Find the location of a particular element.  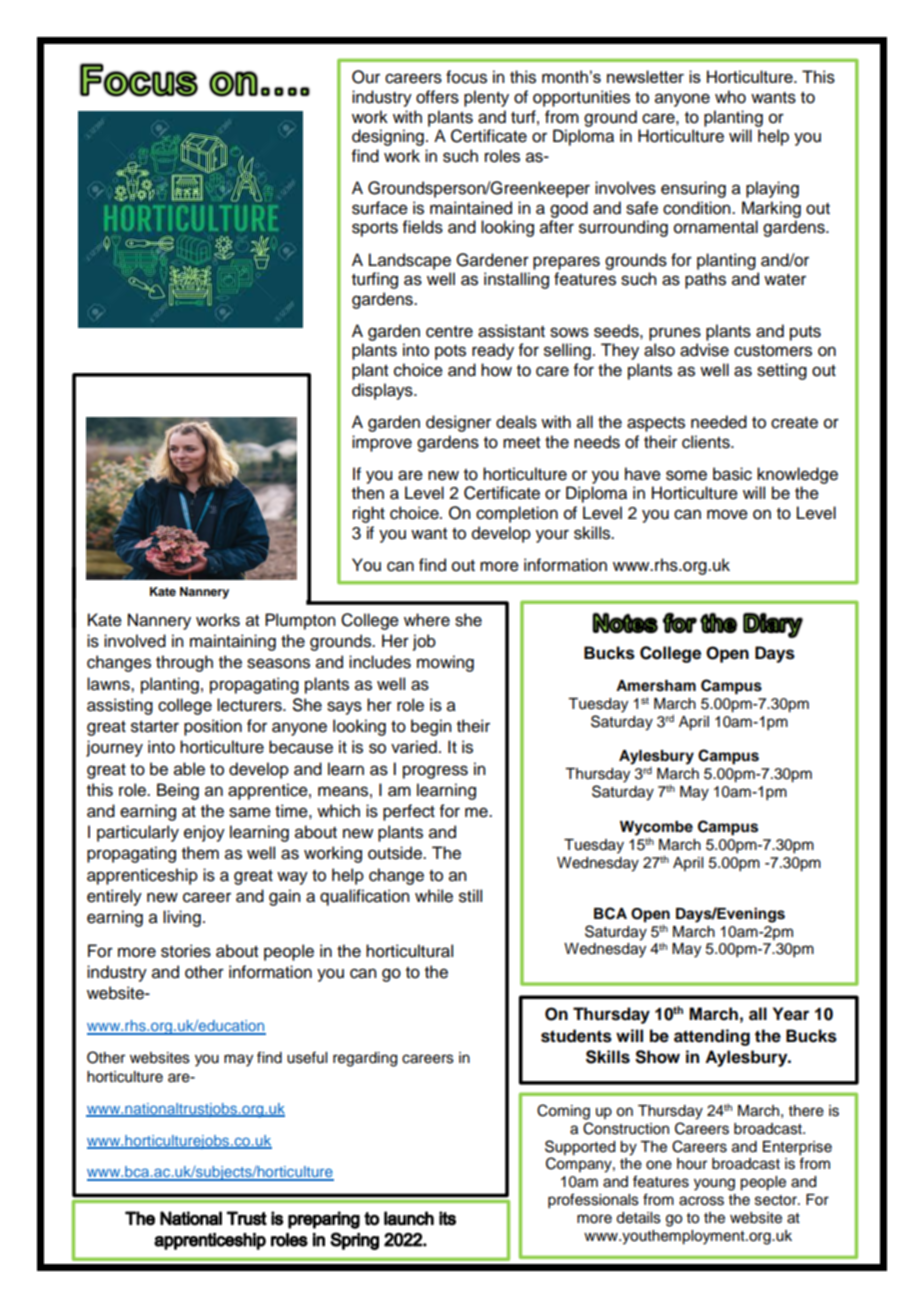

Wycombe is located at coordinates (656, 828).
